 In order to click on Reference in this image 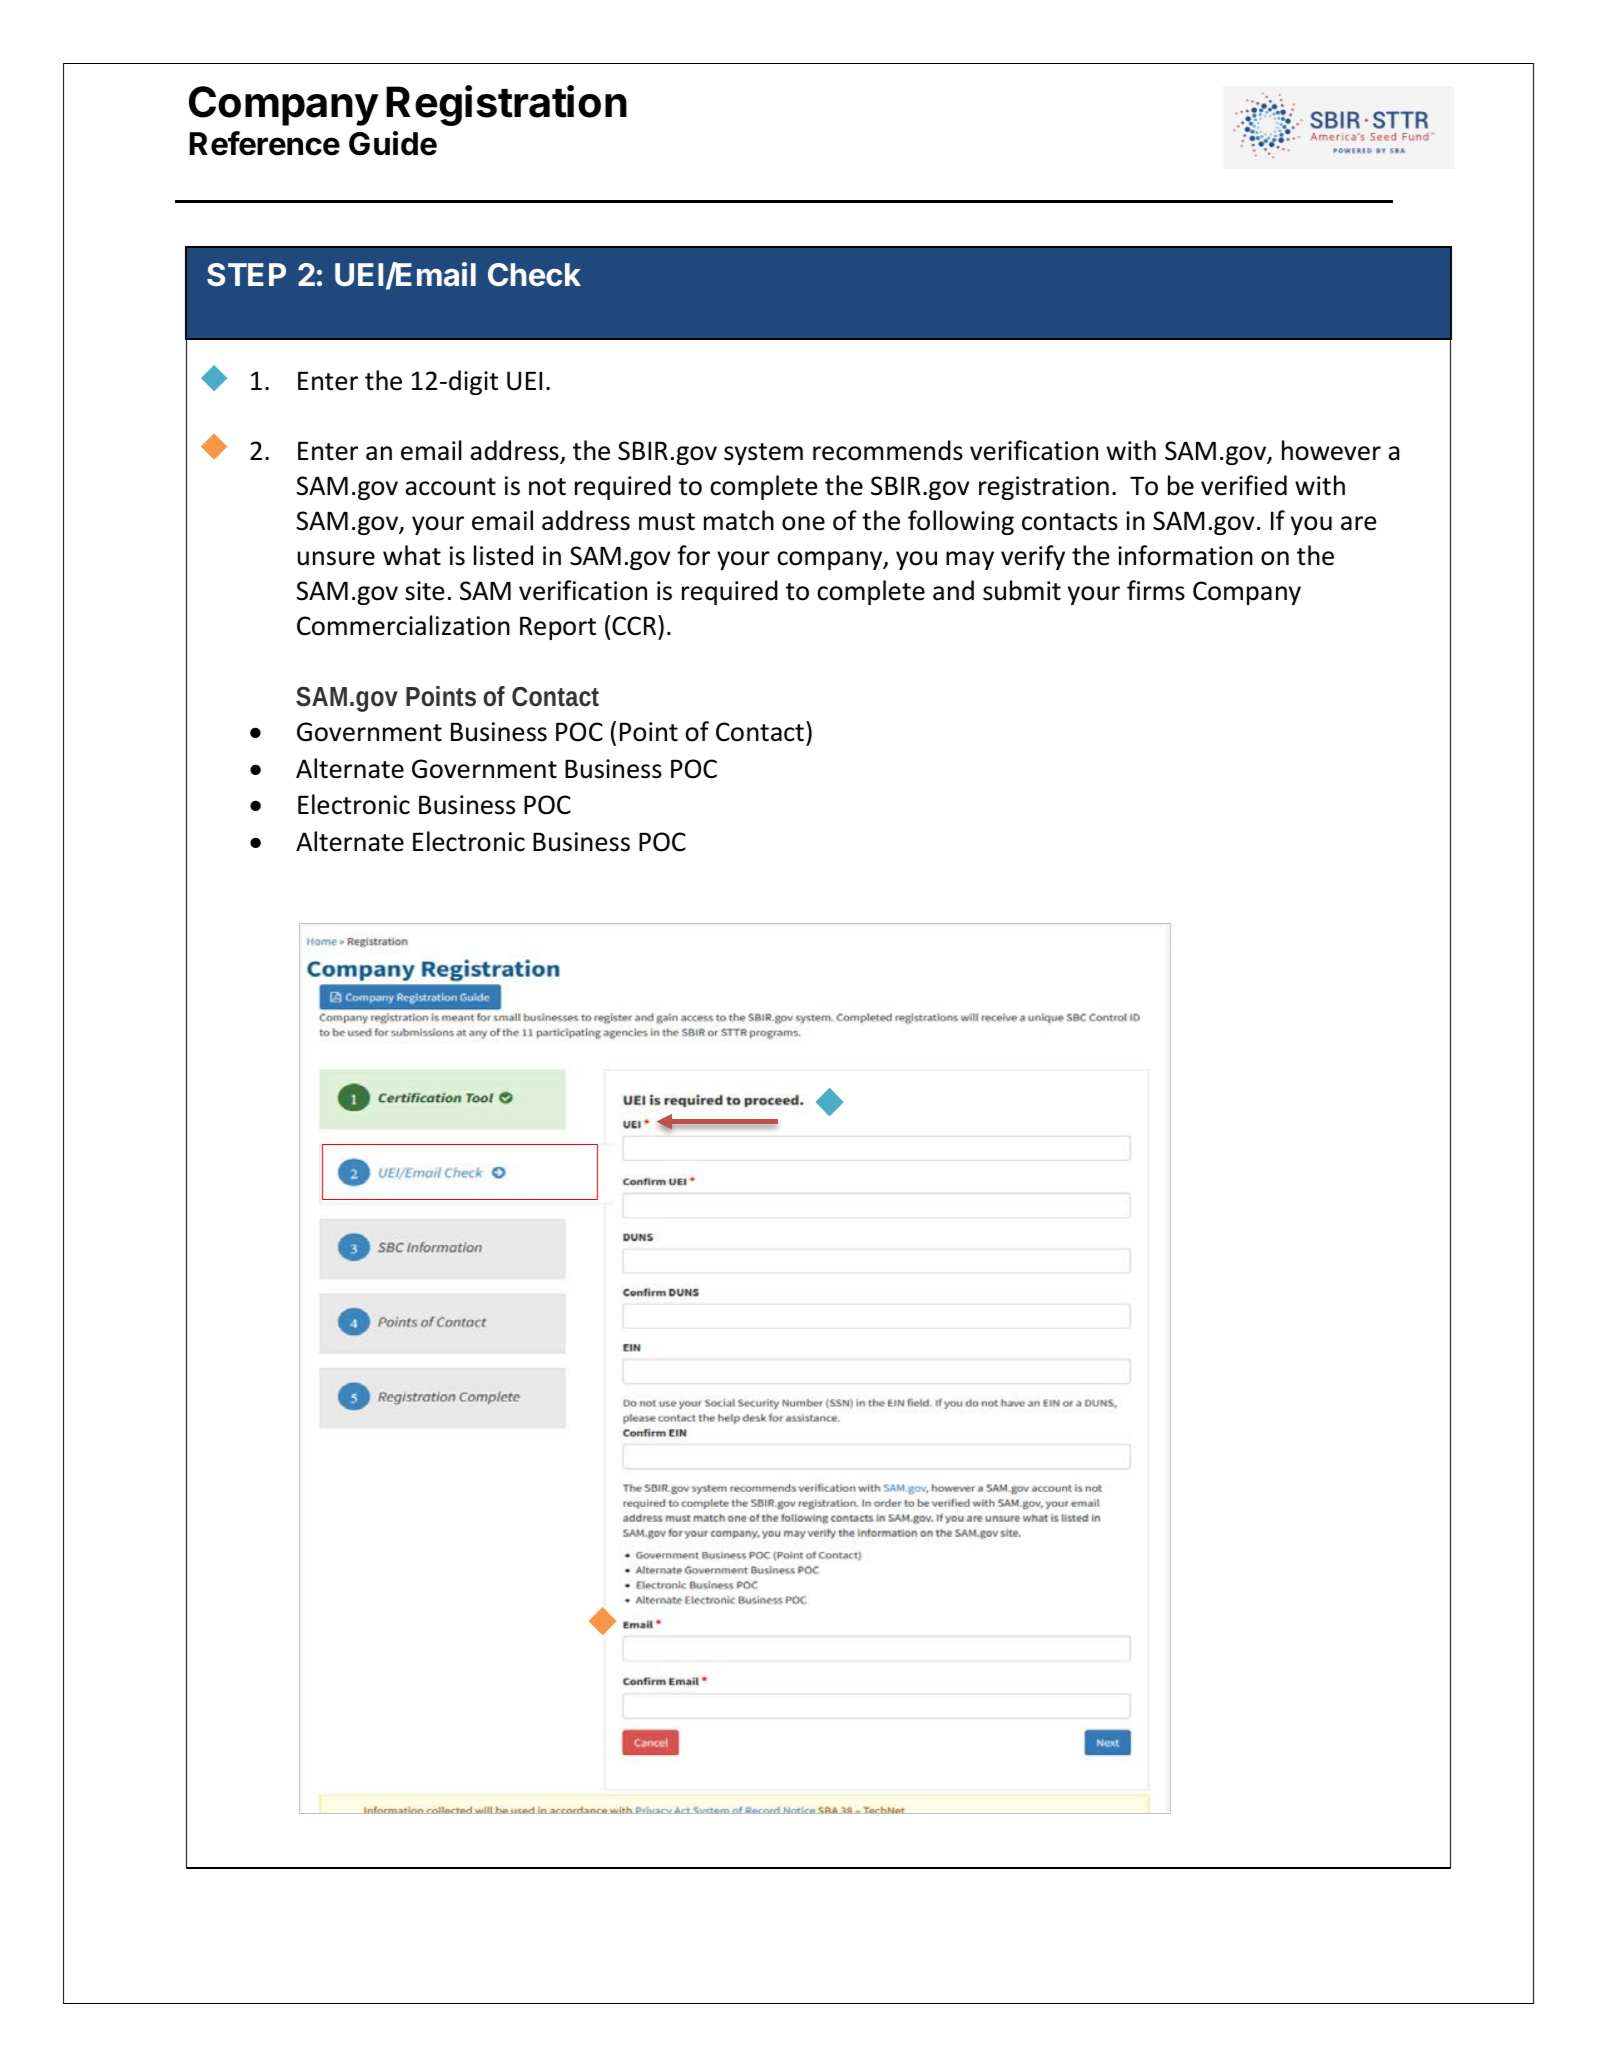, I will do `click(265, 143)`.
